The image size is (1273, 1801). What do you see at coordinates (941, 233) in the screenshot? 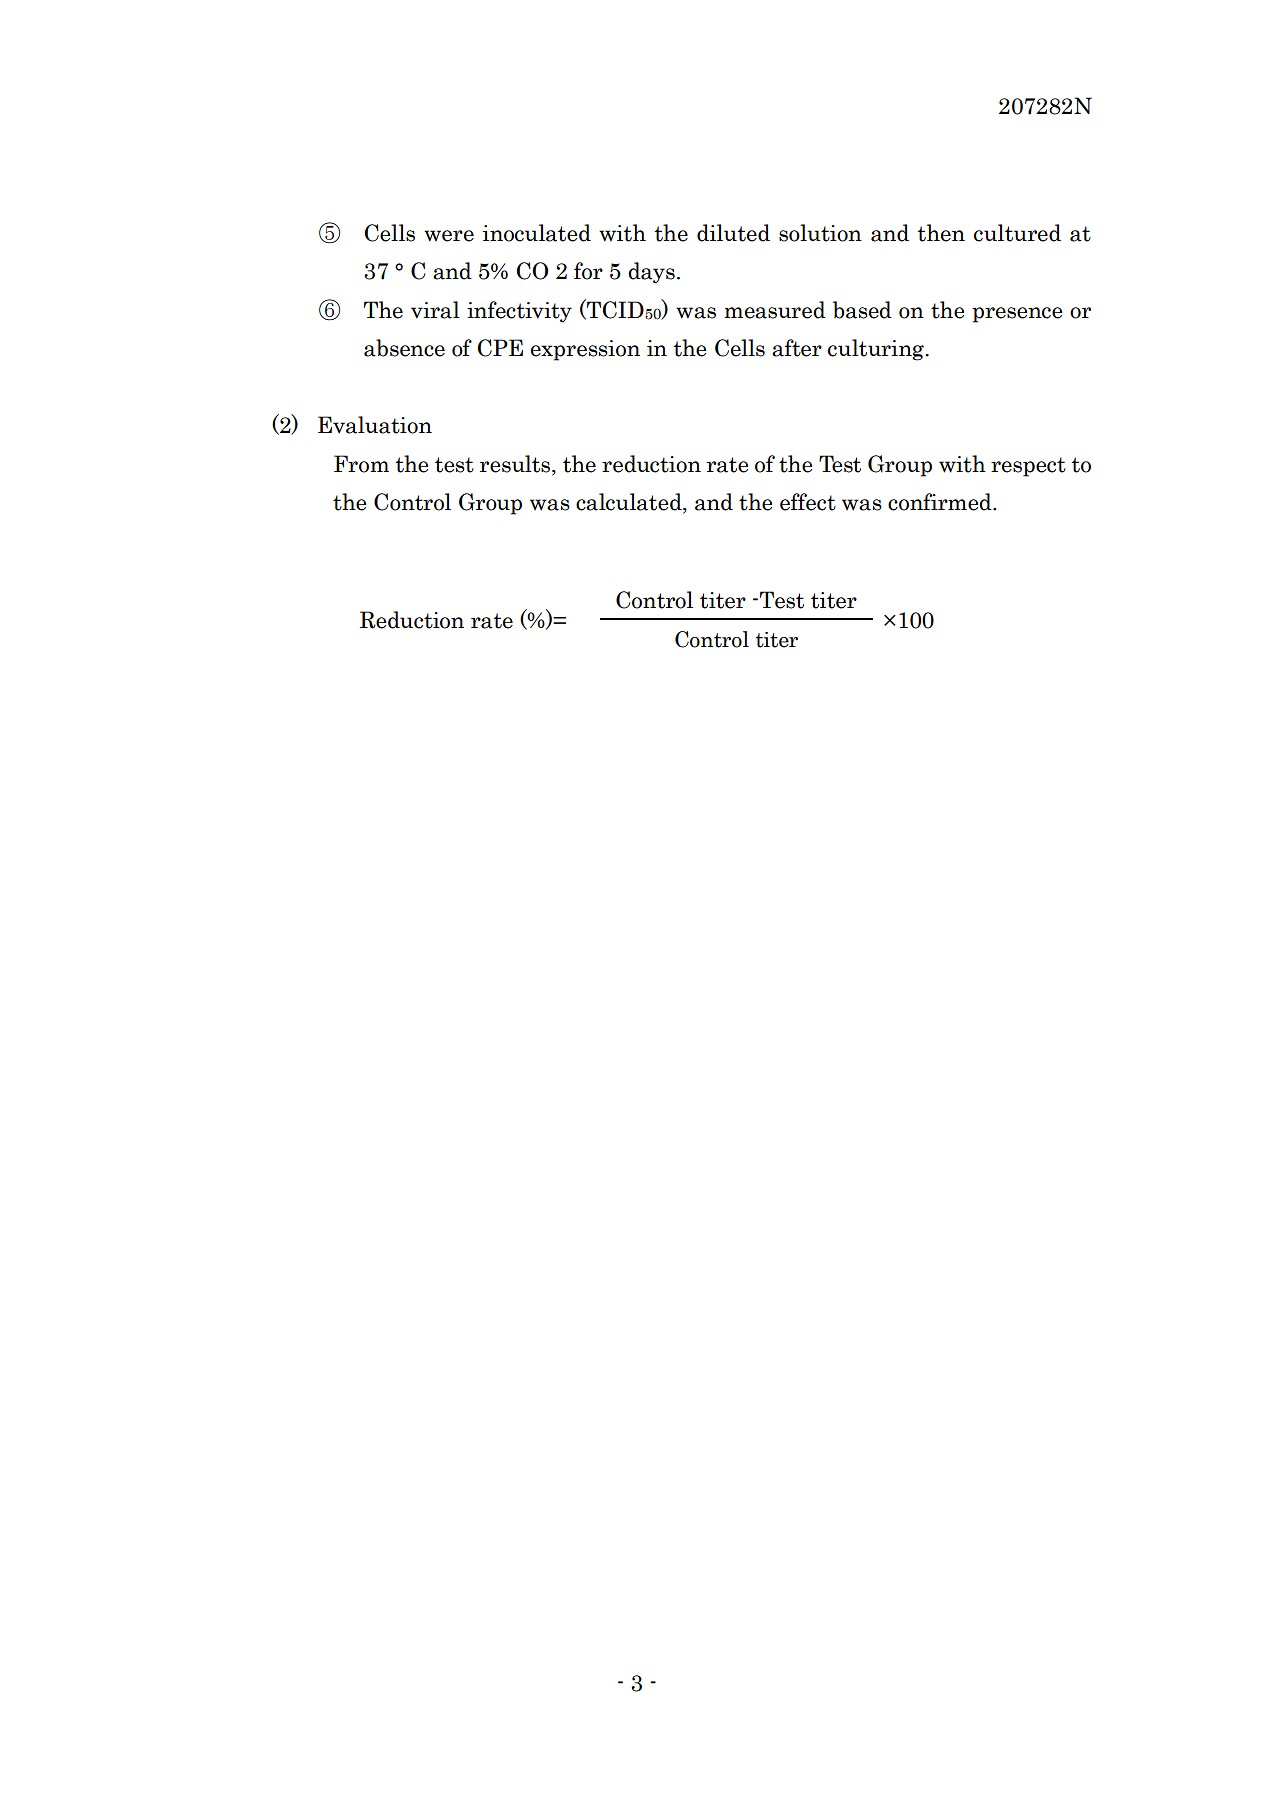
I see `then` at bounding box center [941, 233].
